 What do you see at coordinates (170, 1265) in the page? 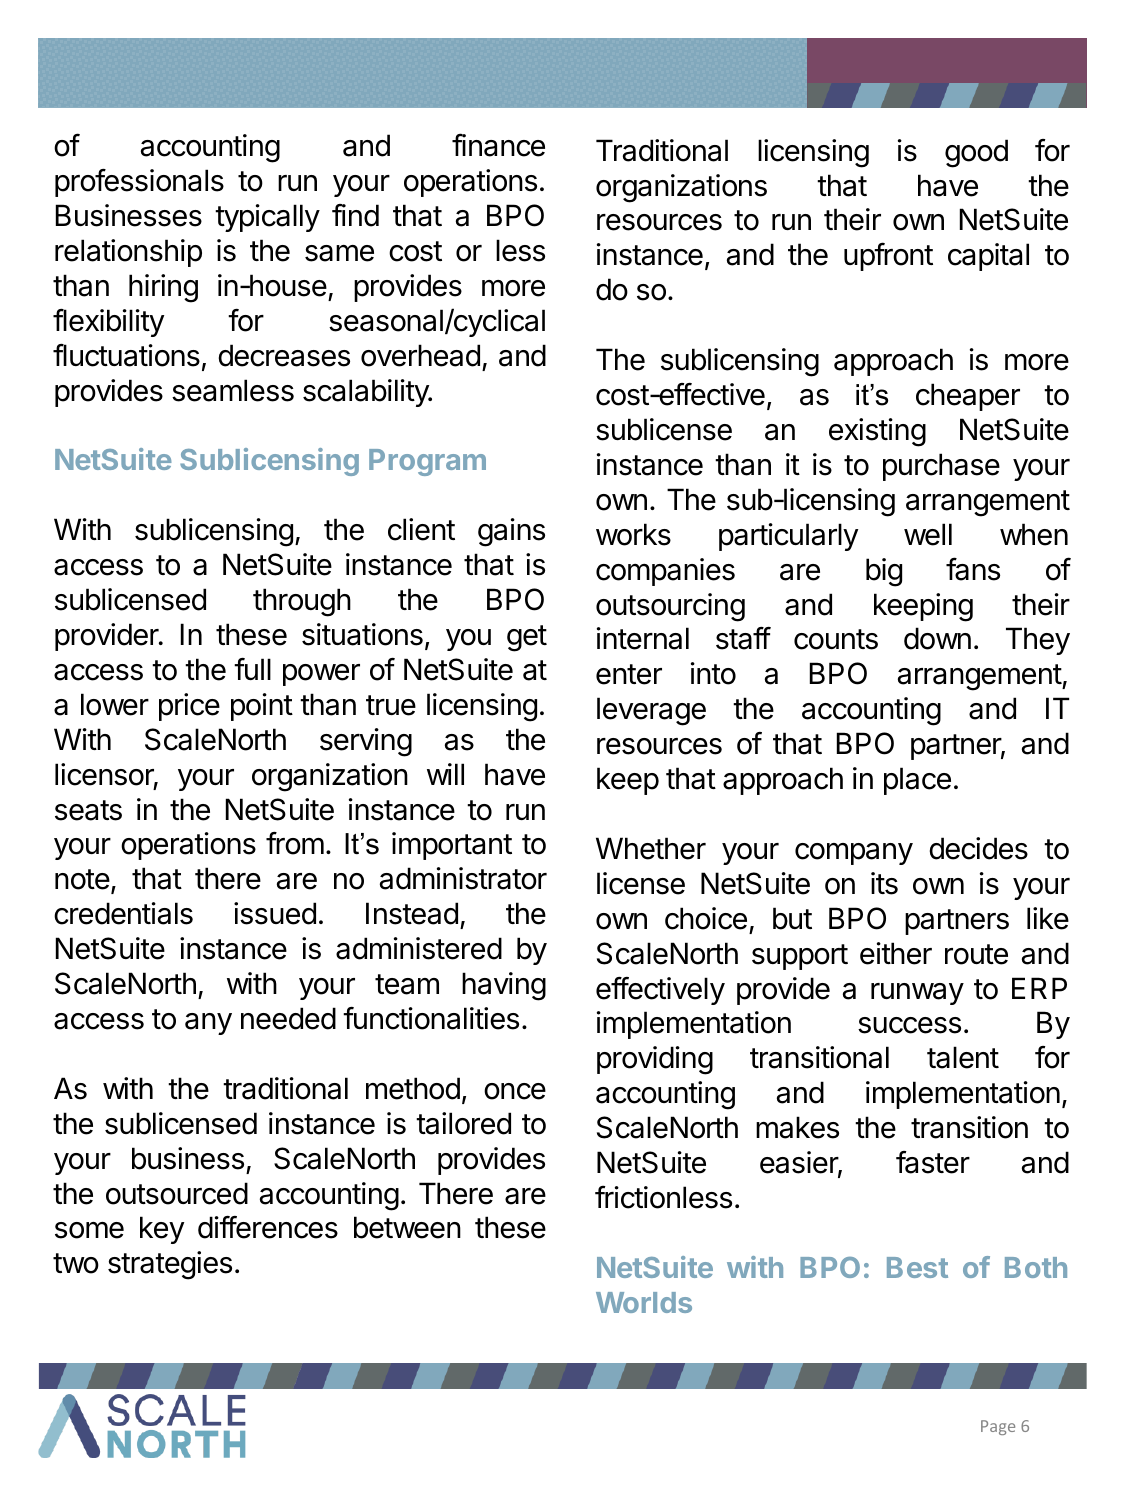
I see `strategies` at bounding box center [170, 1265].
